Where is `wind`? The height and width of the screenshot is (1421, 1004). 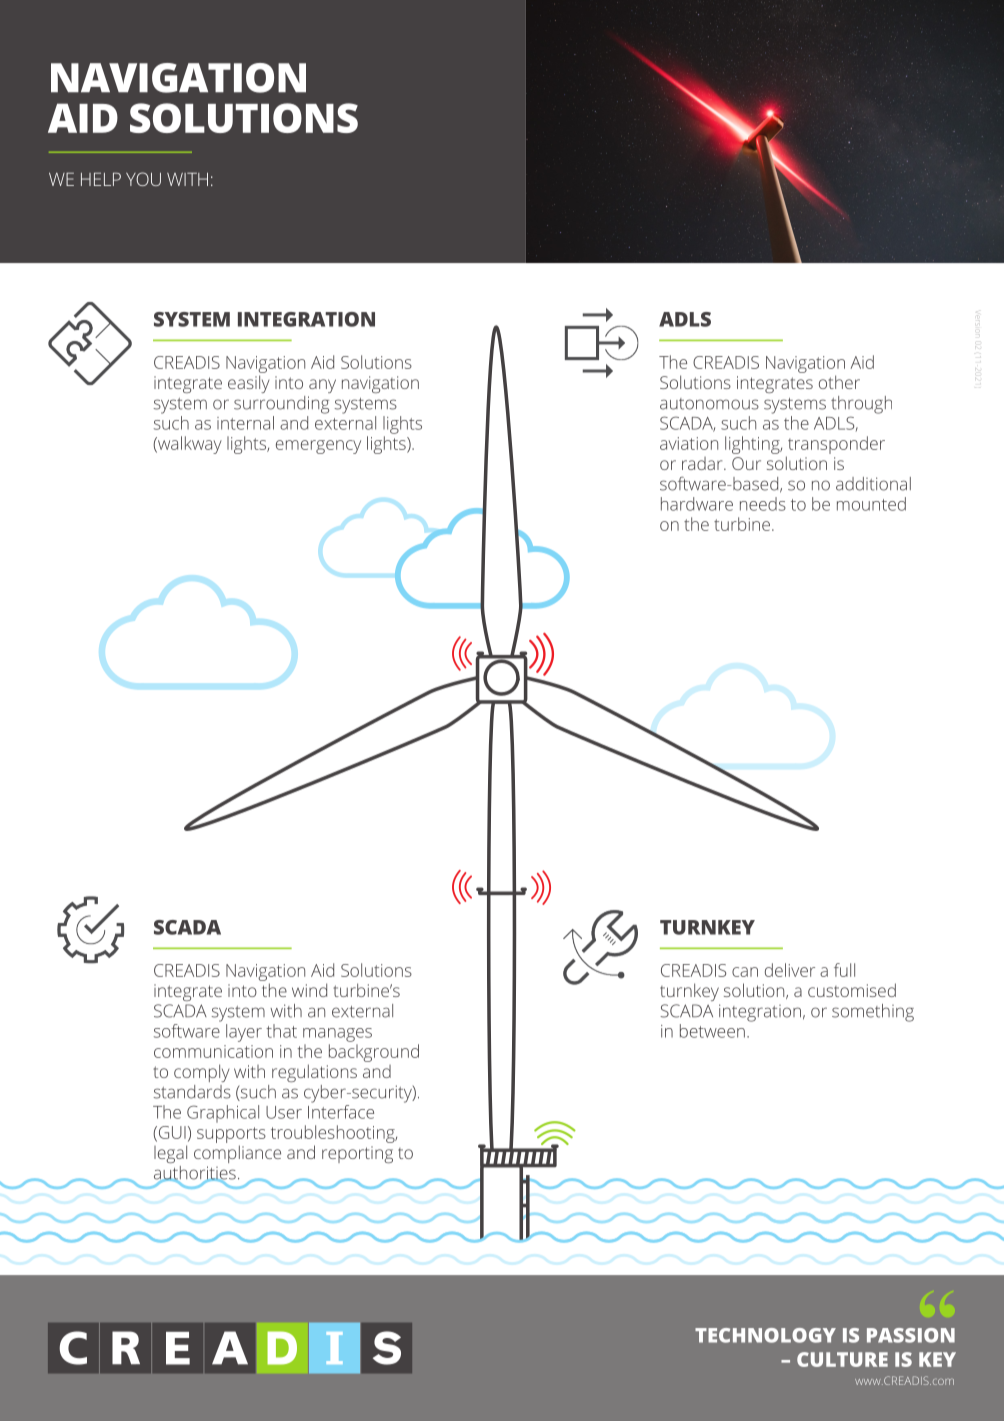
wind is located at coordinates (309, 990).
